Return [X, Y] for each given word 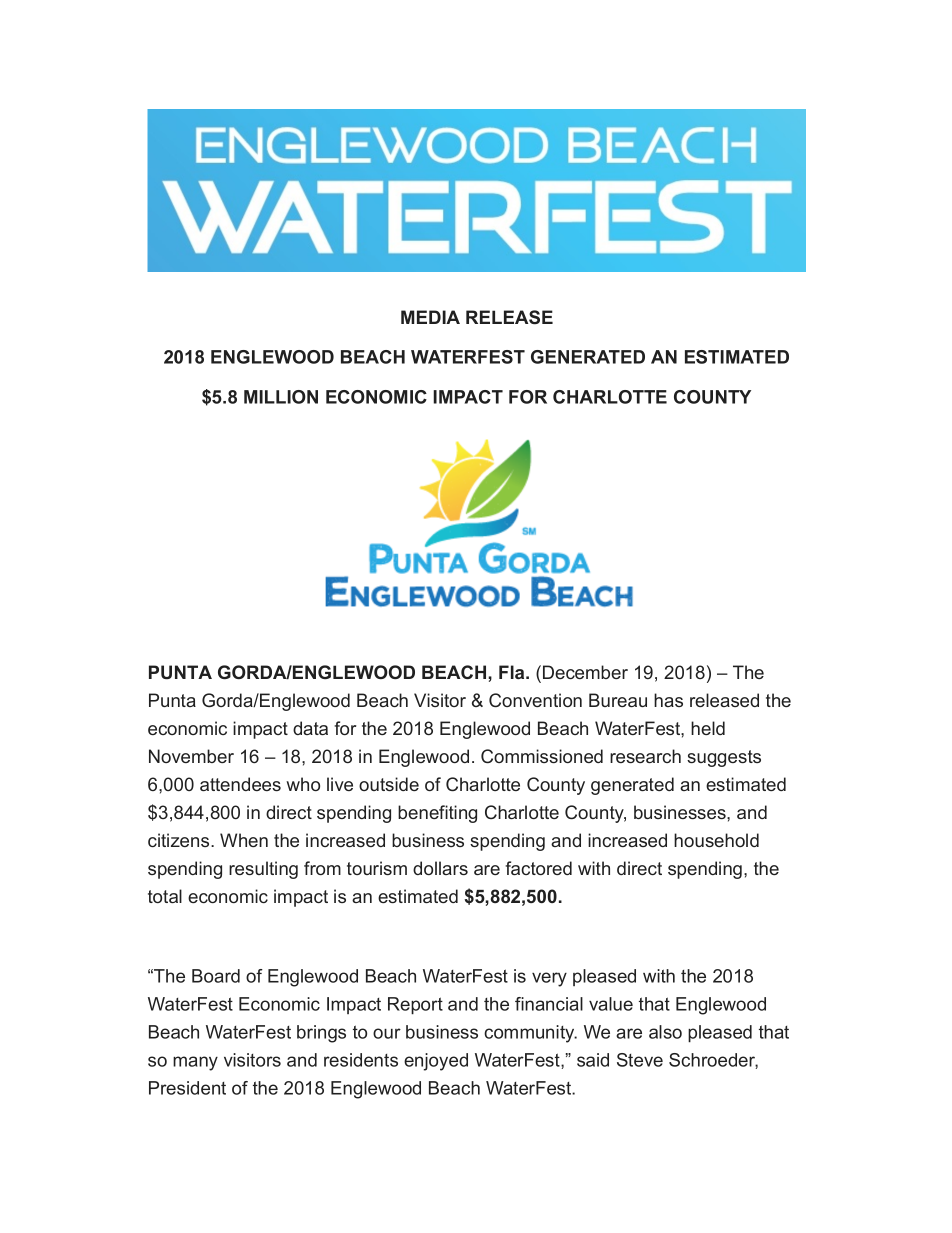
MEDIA [430, 317]
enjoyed [436, 1062]
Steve [640, 1060]
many [195, 1063]
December [585, 672]
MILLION [281, 397]
